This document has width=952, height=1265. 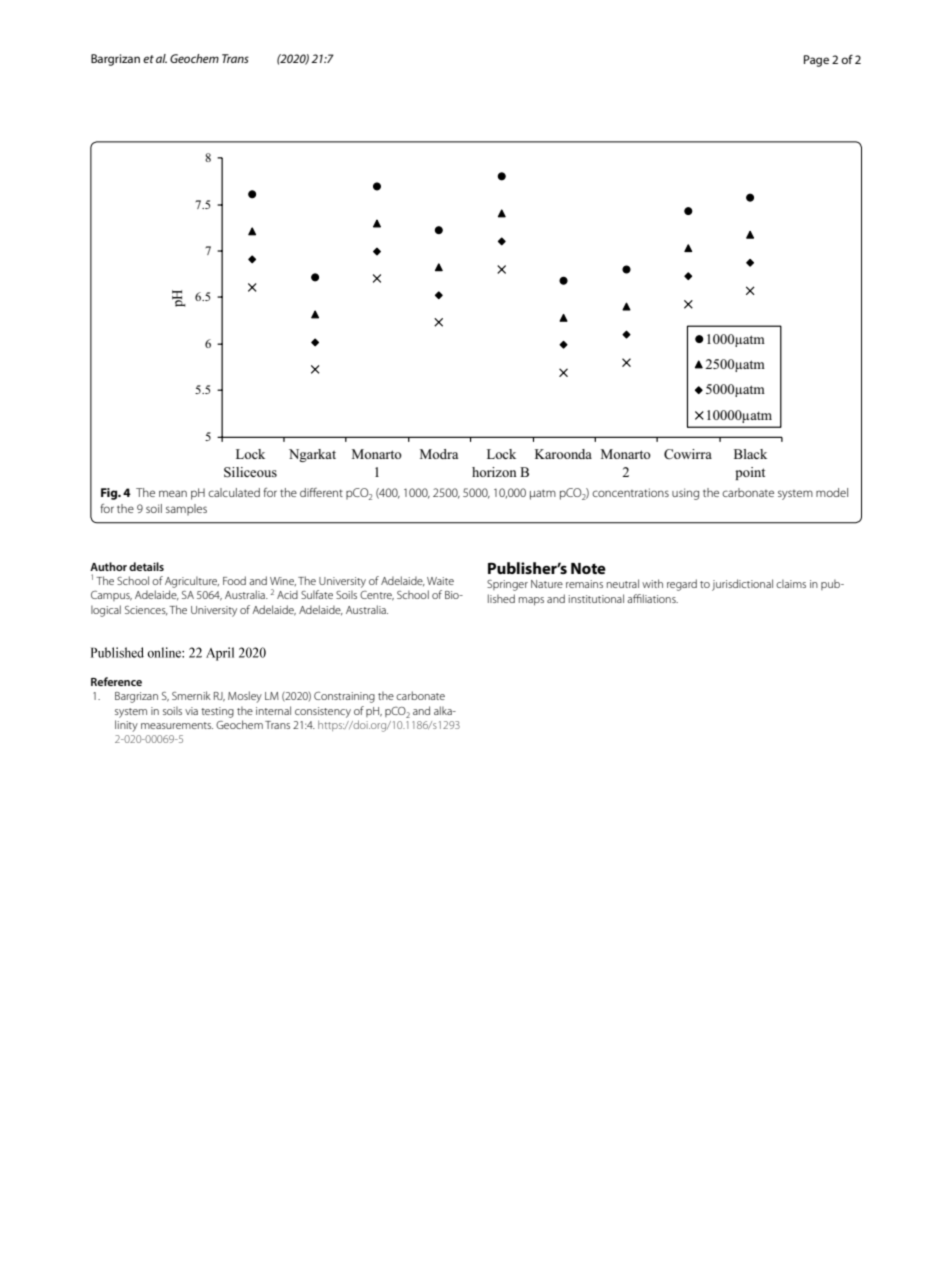 What do you see at coordinates (750, 473) in the document?
I see `point` at bounding box center [750, 473].
